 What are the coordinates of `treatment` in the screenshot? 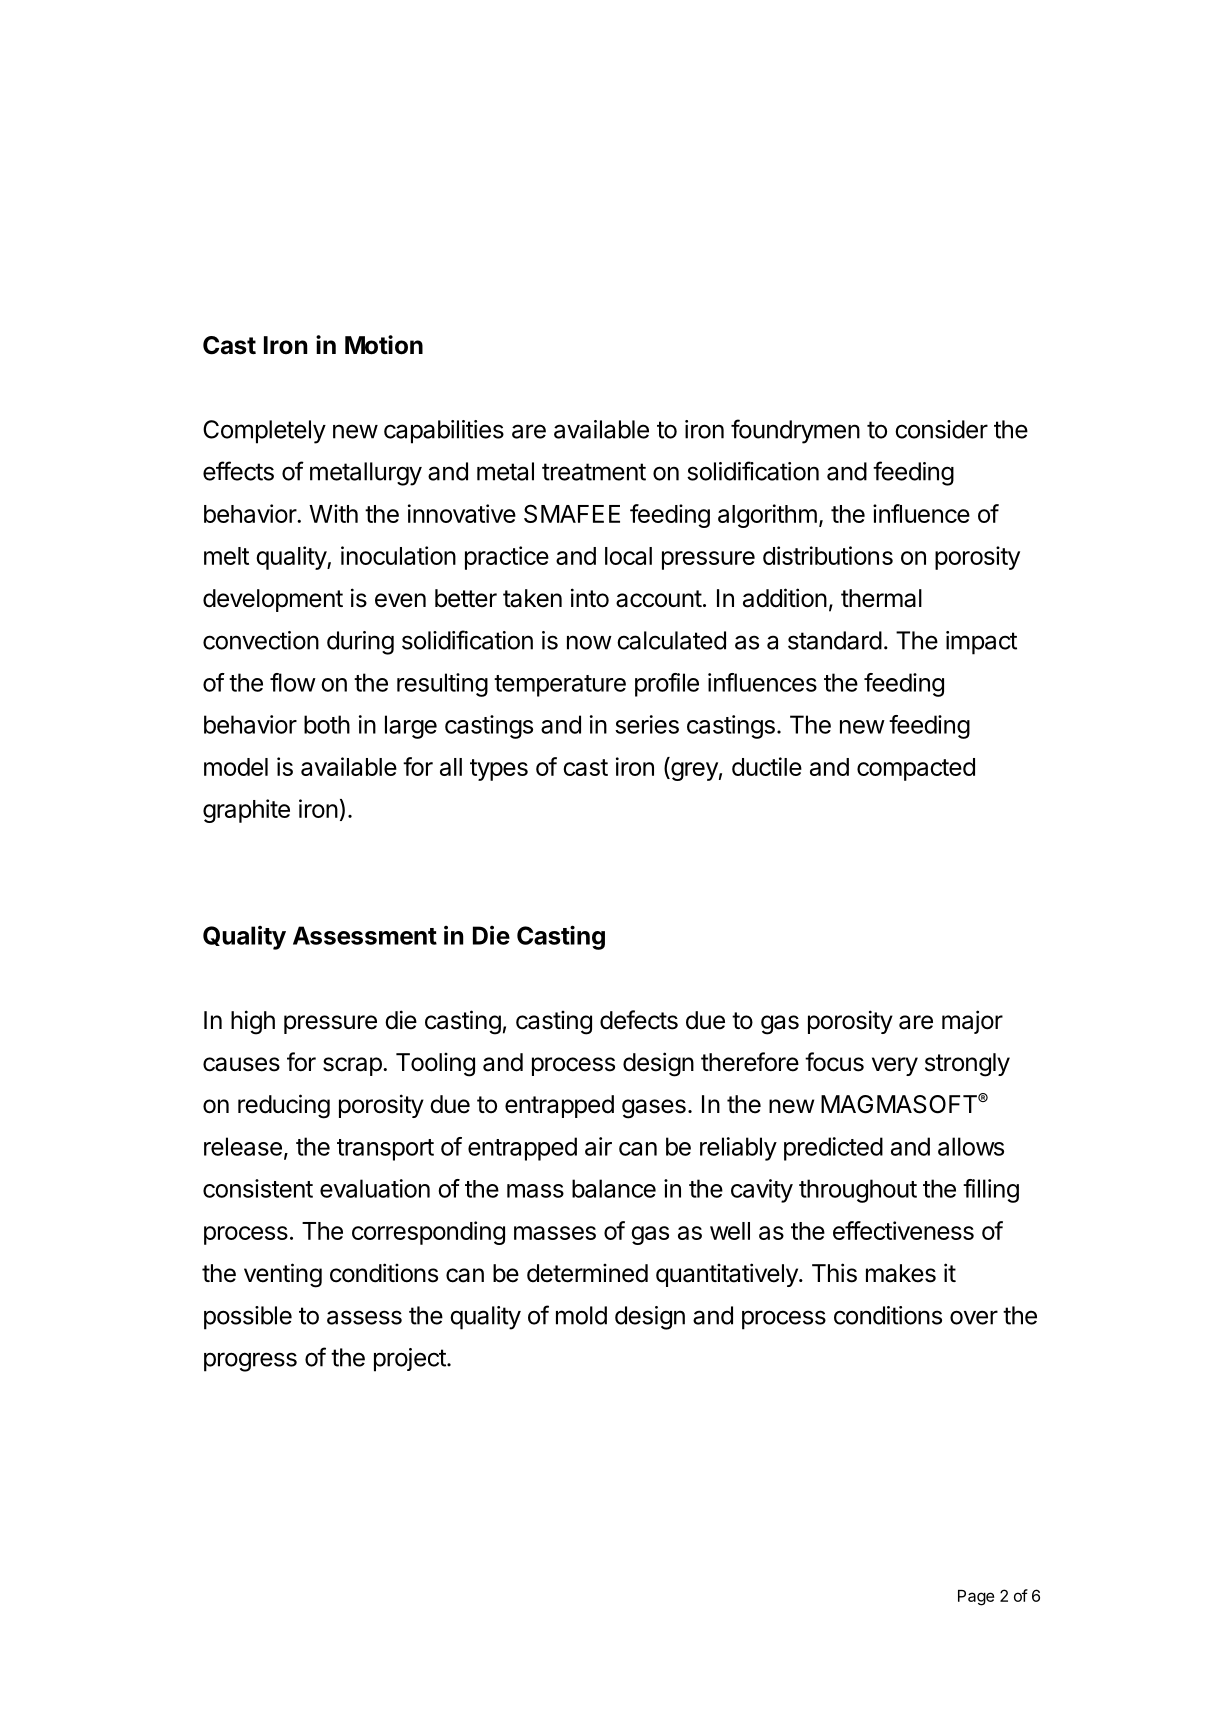 It's located at (594, 472).
